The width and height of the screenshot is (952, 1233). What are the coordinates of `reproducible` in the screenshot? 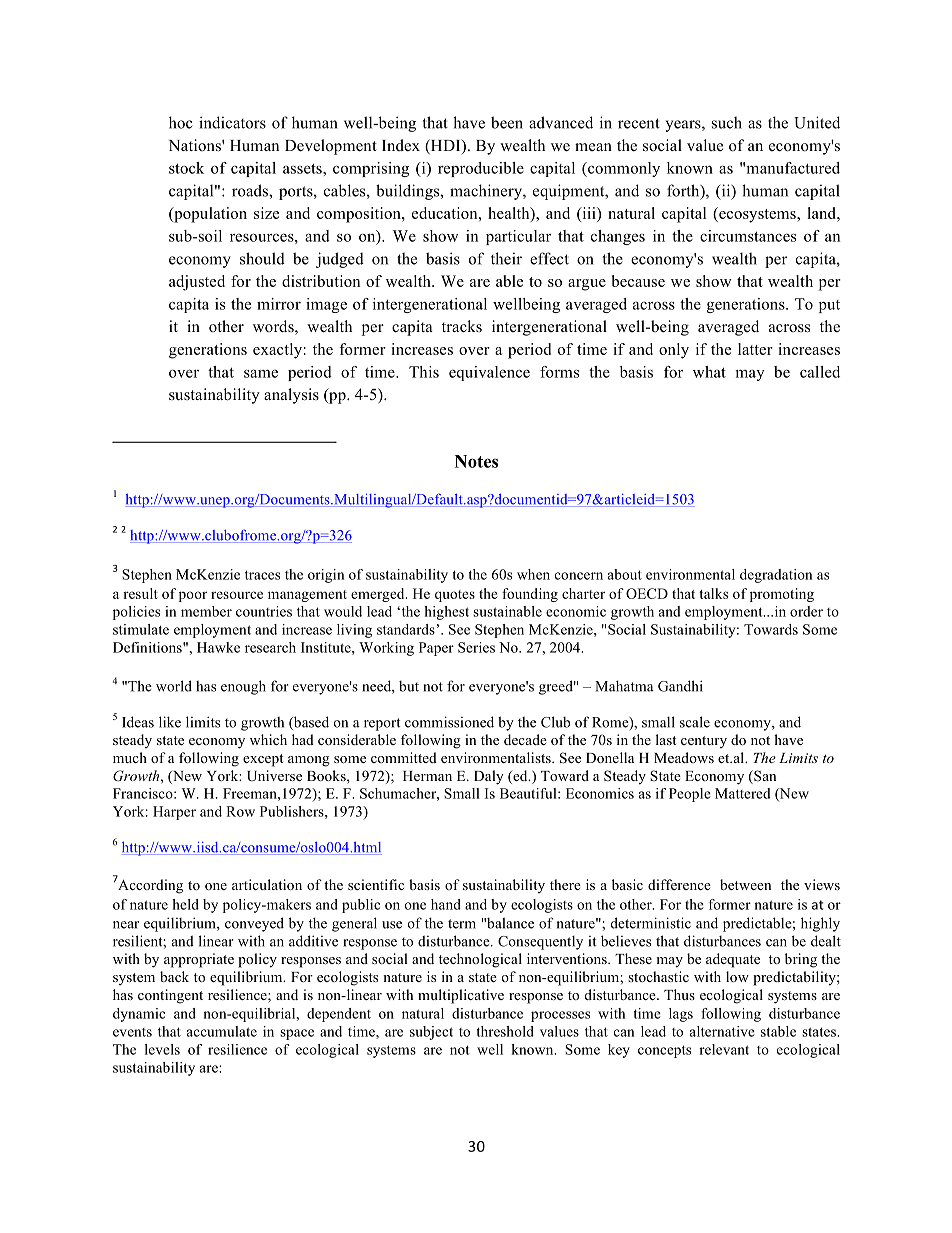 It's located at (481, 169).
